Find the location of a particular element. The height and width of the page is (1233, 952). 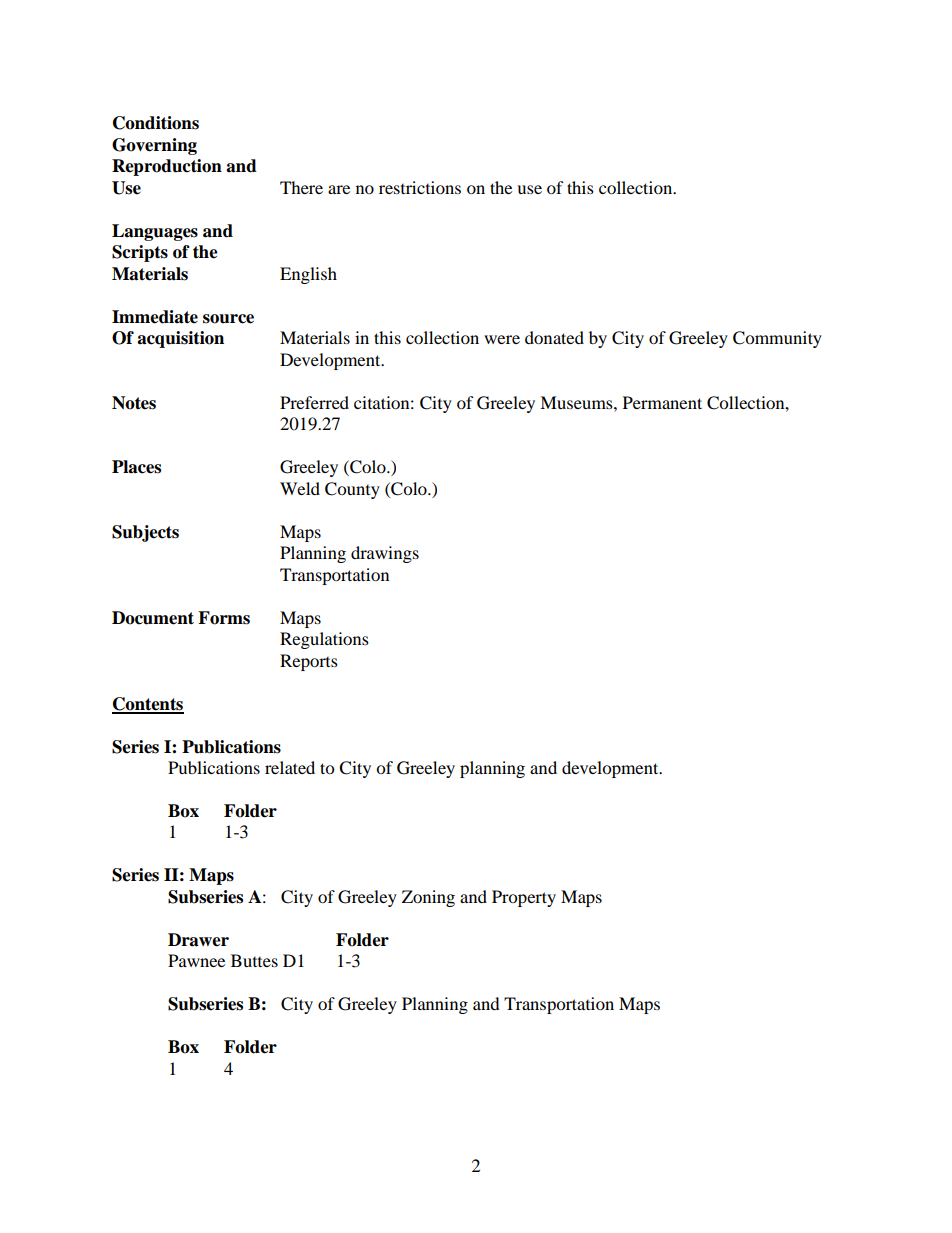

Subjects is located at coordinates (145, 533).
